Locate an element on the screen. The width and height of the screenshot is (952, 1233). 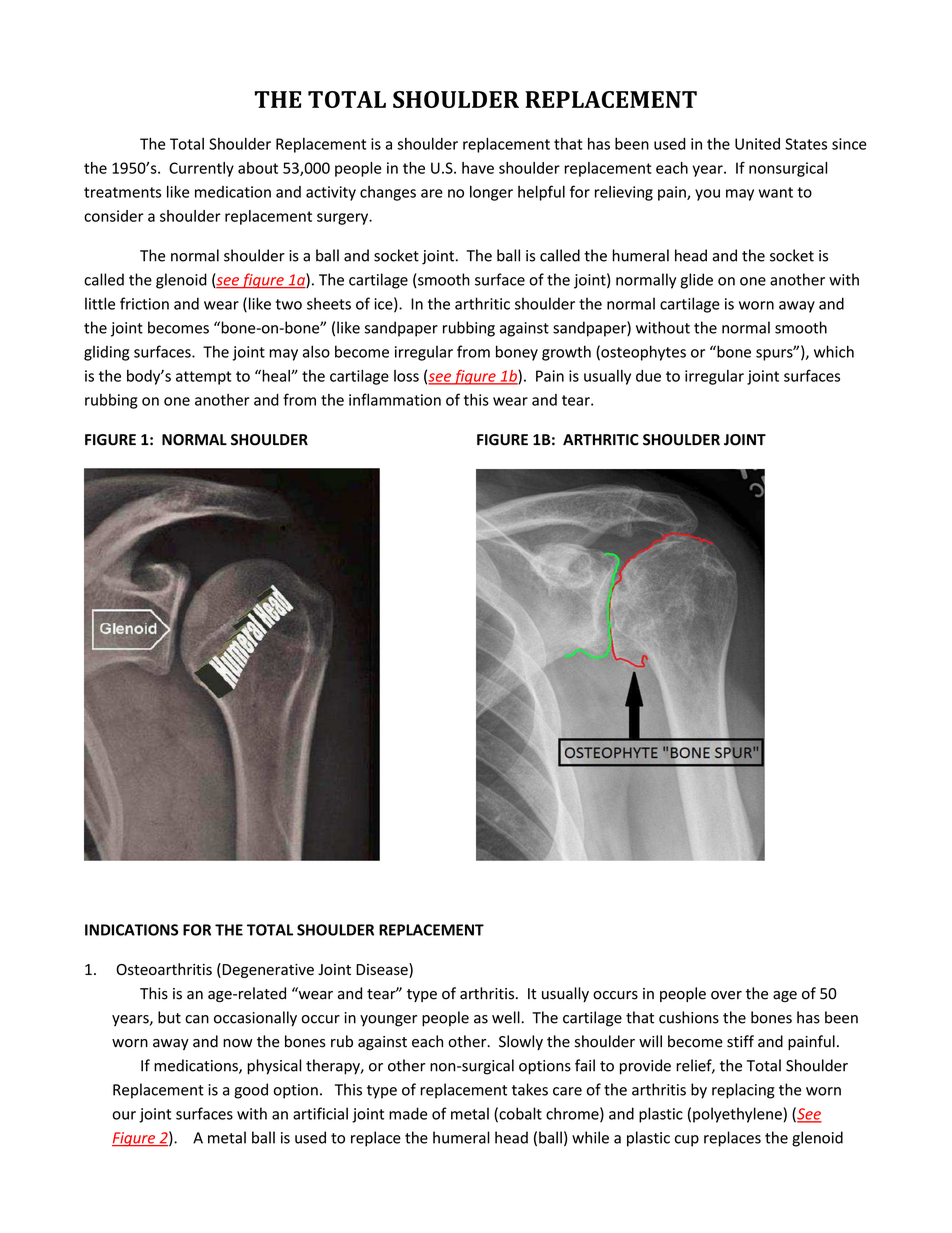
takes is located at coordinates (530, 1089).
